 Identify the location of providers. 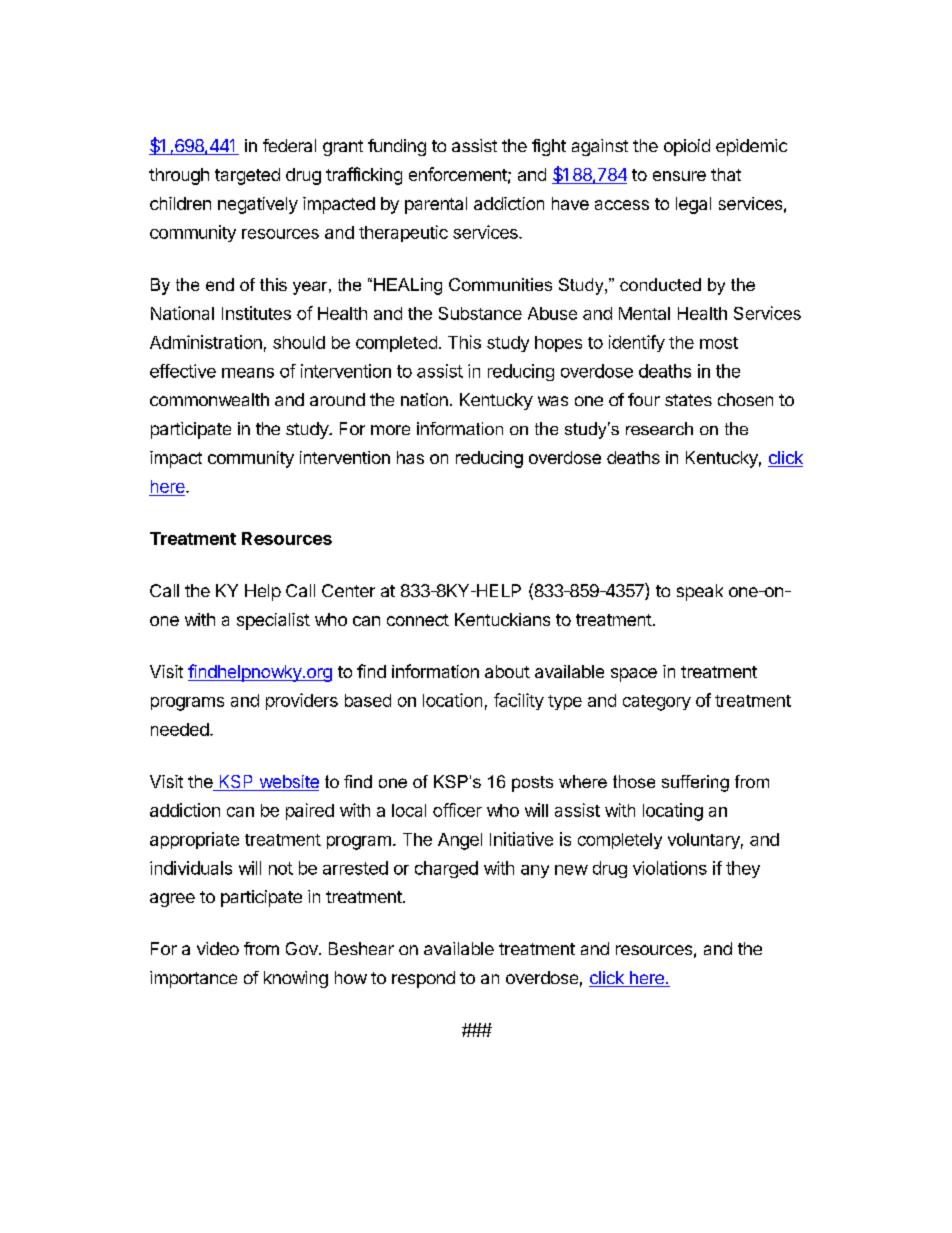
(302, 701).
